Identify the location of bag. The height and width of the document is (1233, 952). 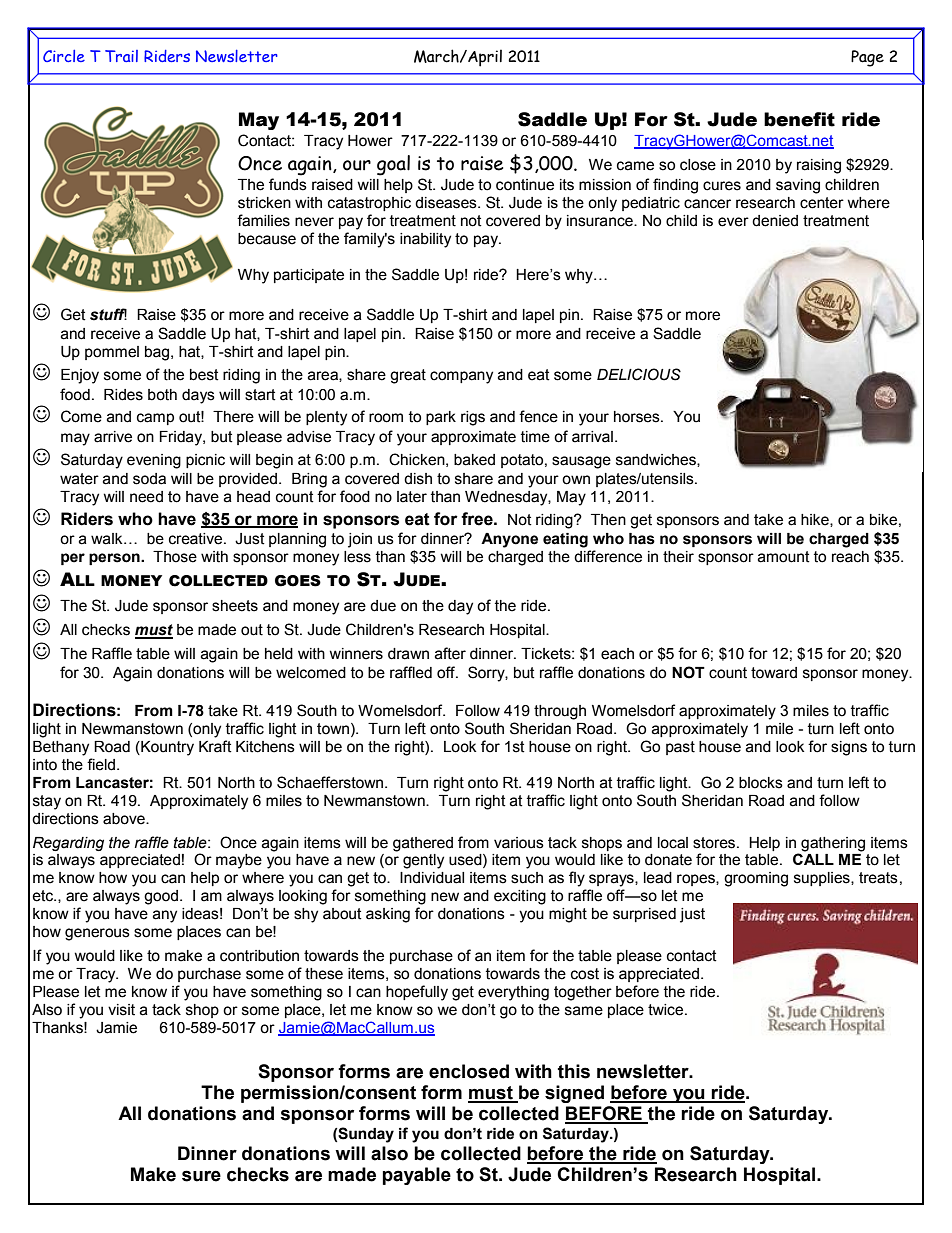
(157, 353).
